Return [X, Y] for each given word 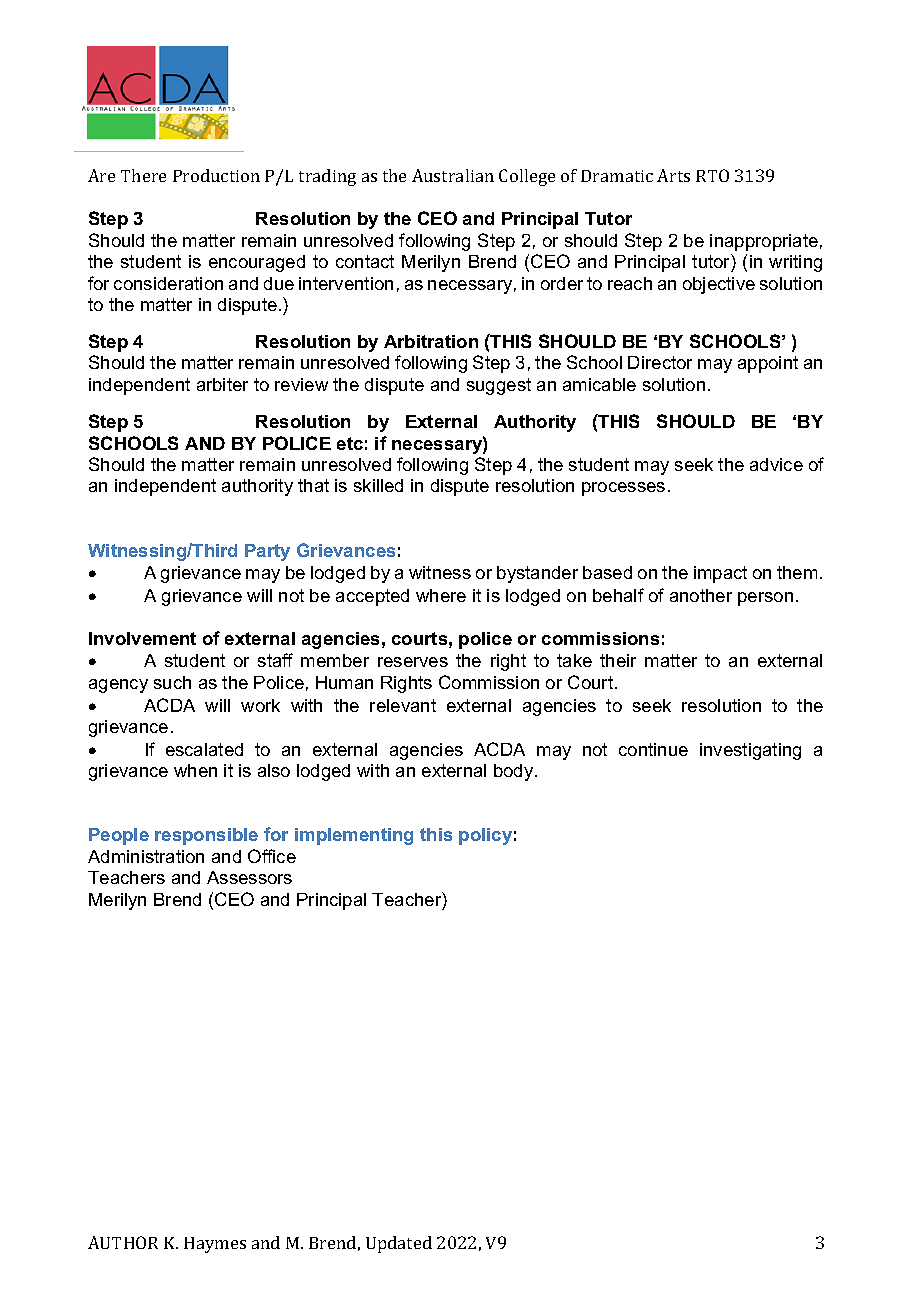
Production [216, 175]
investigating [750, 751]
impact [720, 574]
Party [267, 552]
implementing [354, 836]
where [441, 595]
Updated [399, 1244]
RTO [712, 175]
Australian [453, 175]
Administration [146, 856]
